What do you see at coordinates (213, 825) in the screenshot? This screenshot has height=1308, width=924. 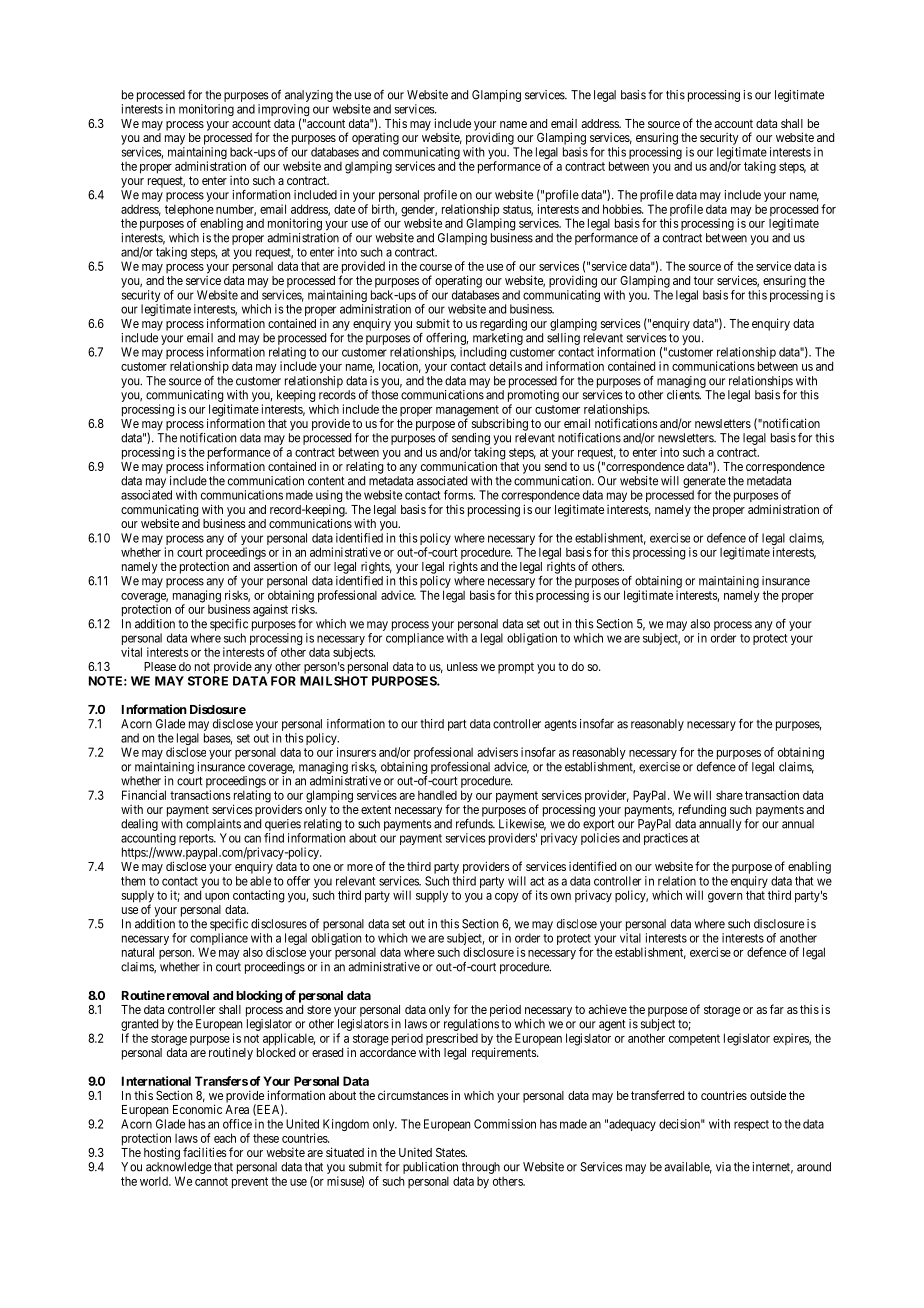 I see `complaints` at bounding box center [213, 825].
